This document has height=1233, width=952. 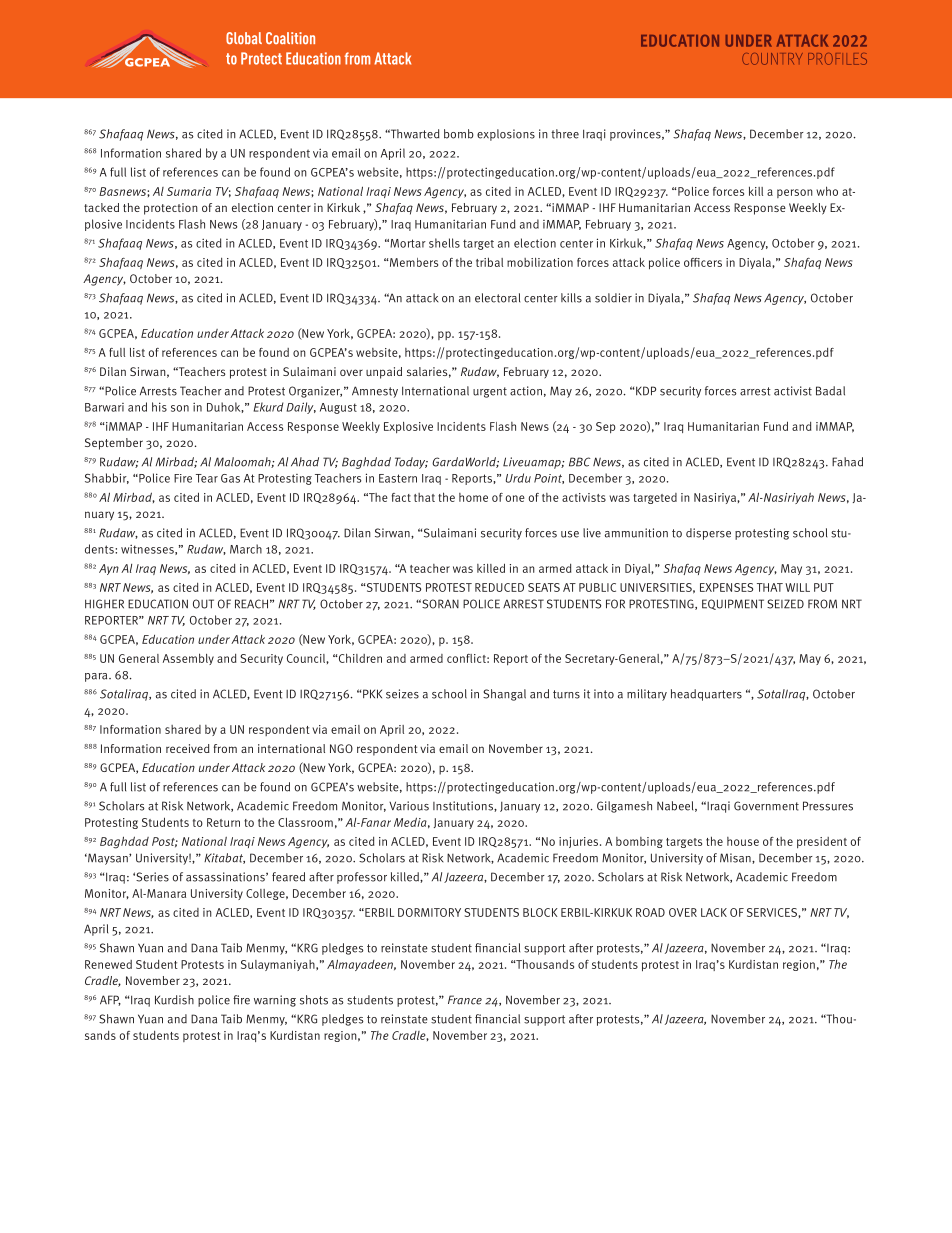 What do you see at coordinates (159, 407) in the document?
I see `his` at bounding box center [159, 407].
